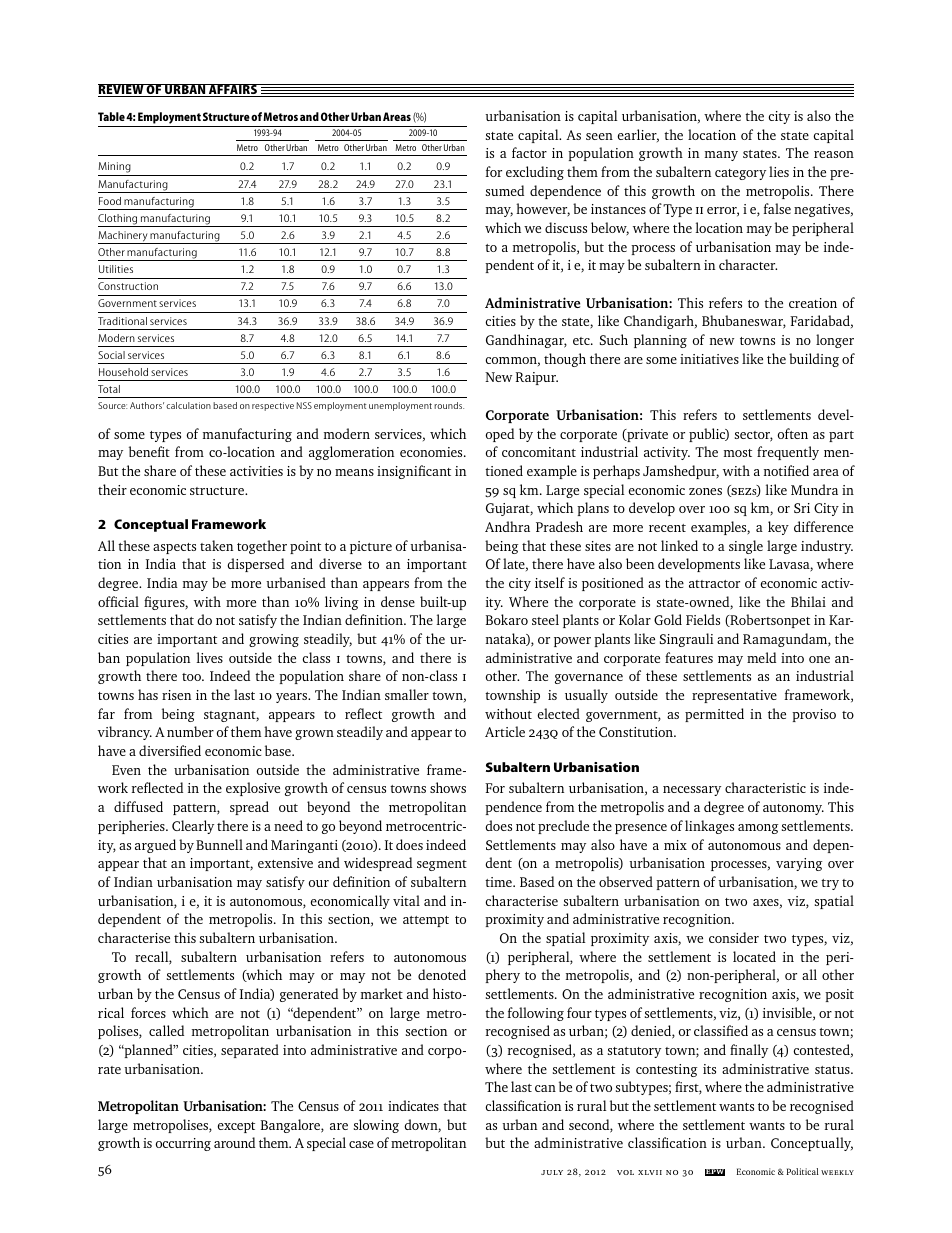  What do you see at coordinates (413, 1105) in the screenshot?
I see `indicates` at bounding box center [413, 1105].
